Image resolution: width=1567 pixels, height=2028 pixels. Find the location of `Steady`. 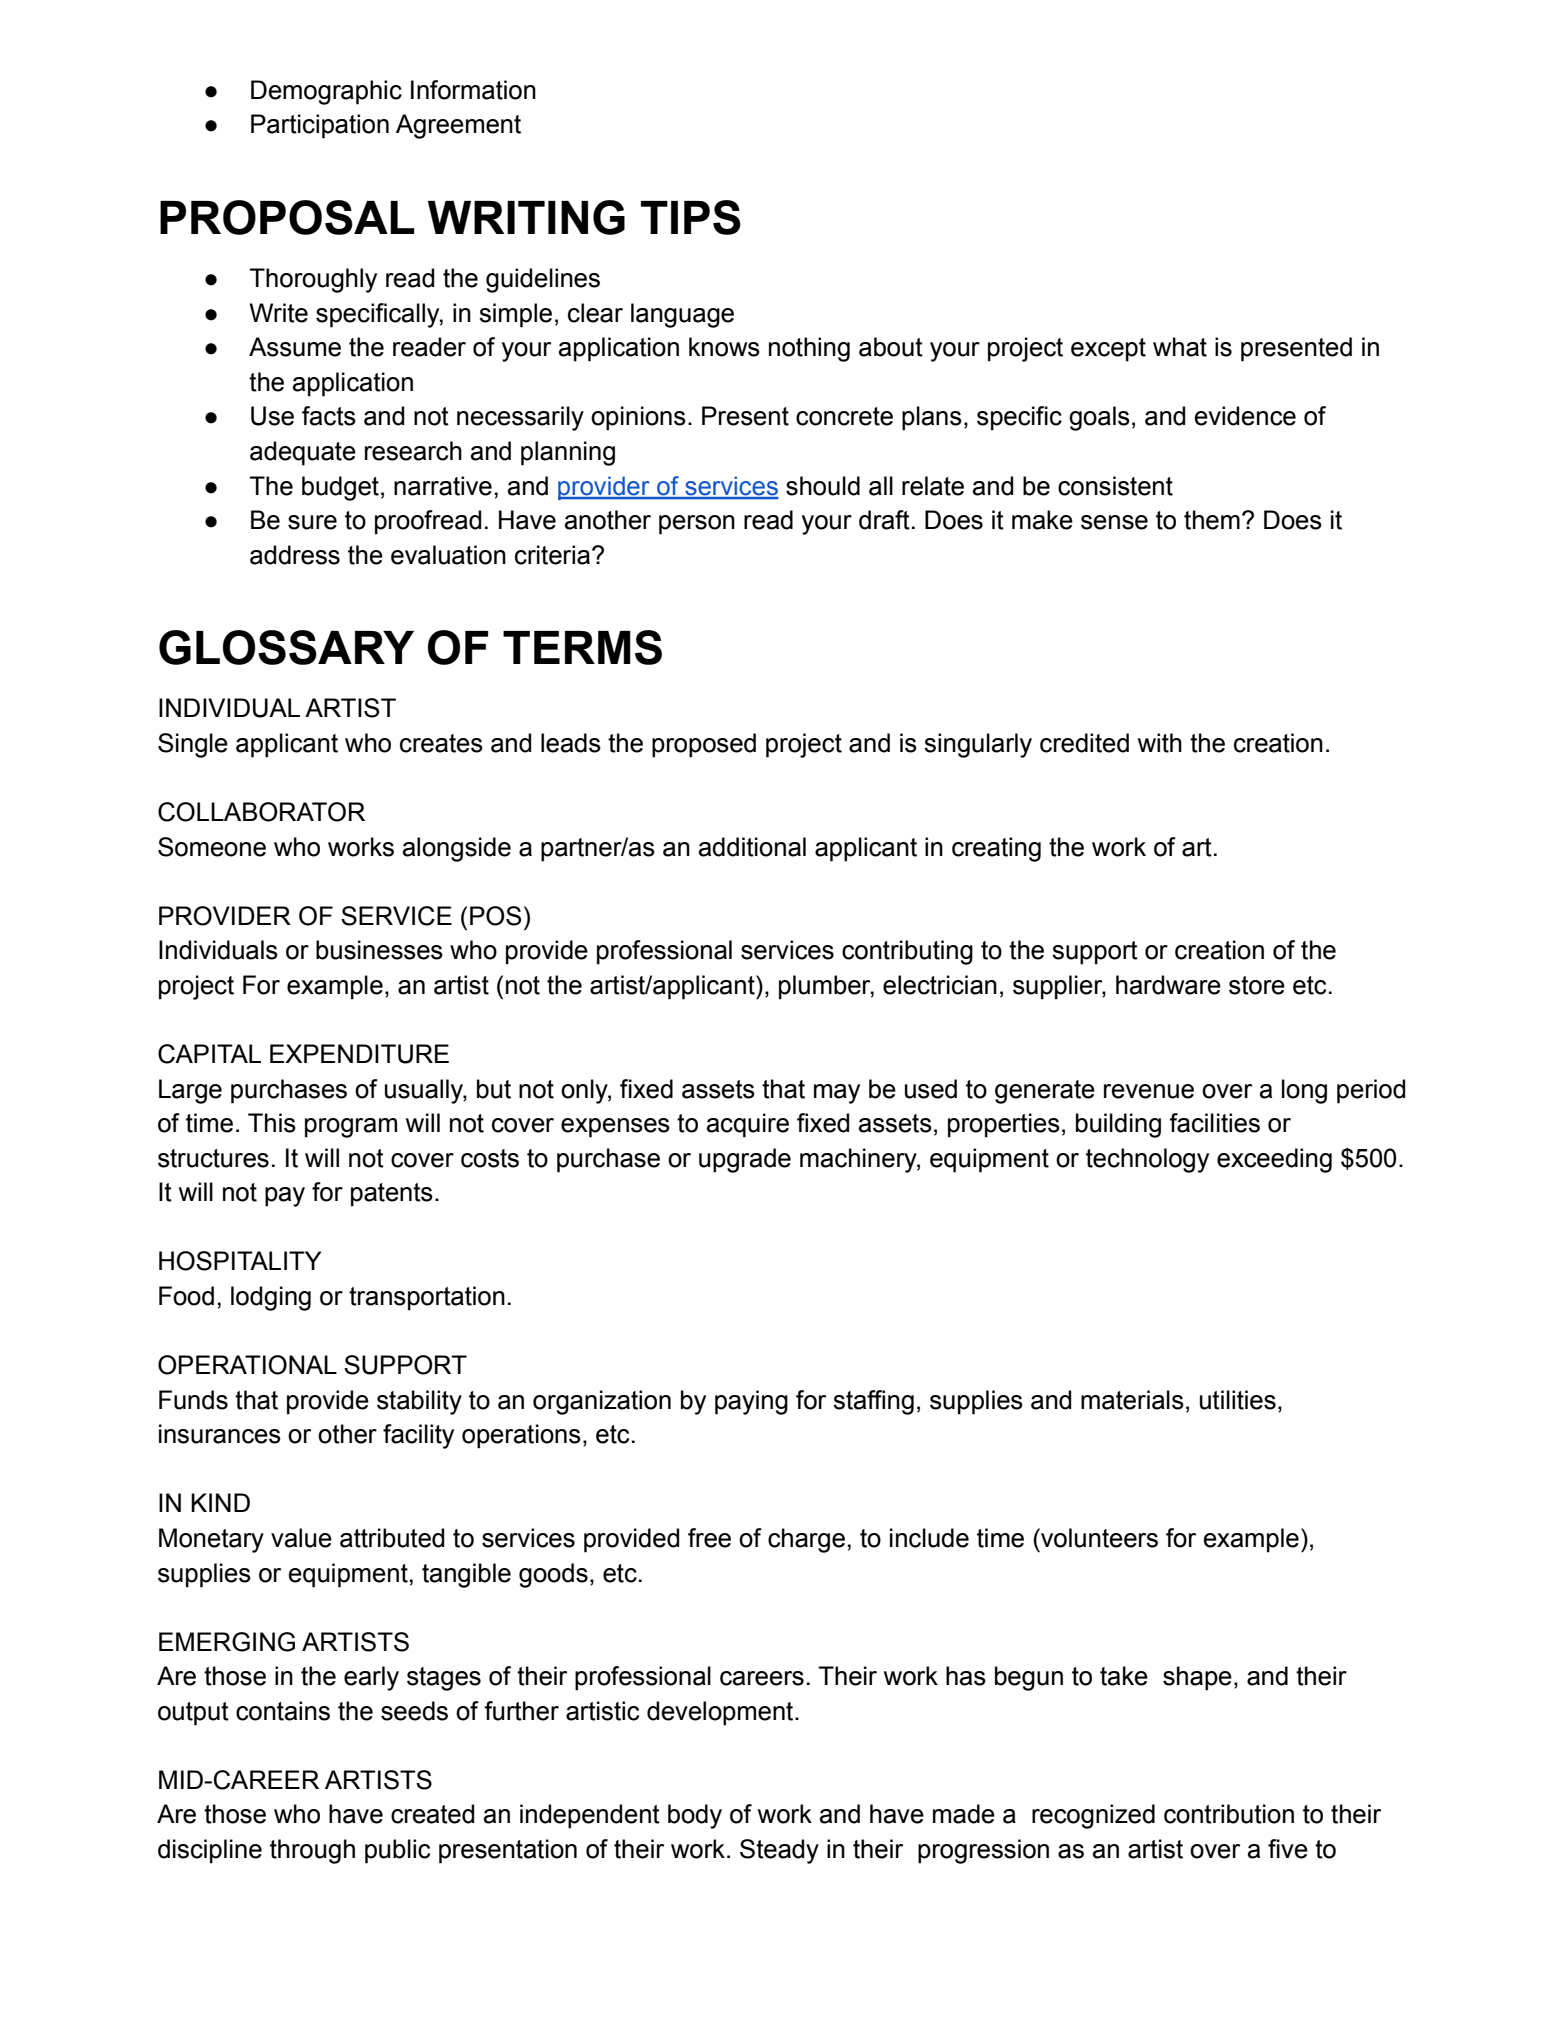

Steady is located at coordinates (779, 1851).
